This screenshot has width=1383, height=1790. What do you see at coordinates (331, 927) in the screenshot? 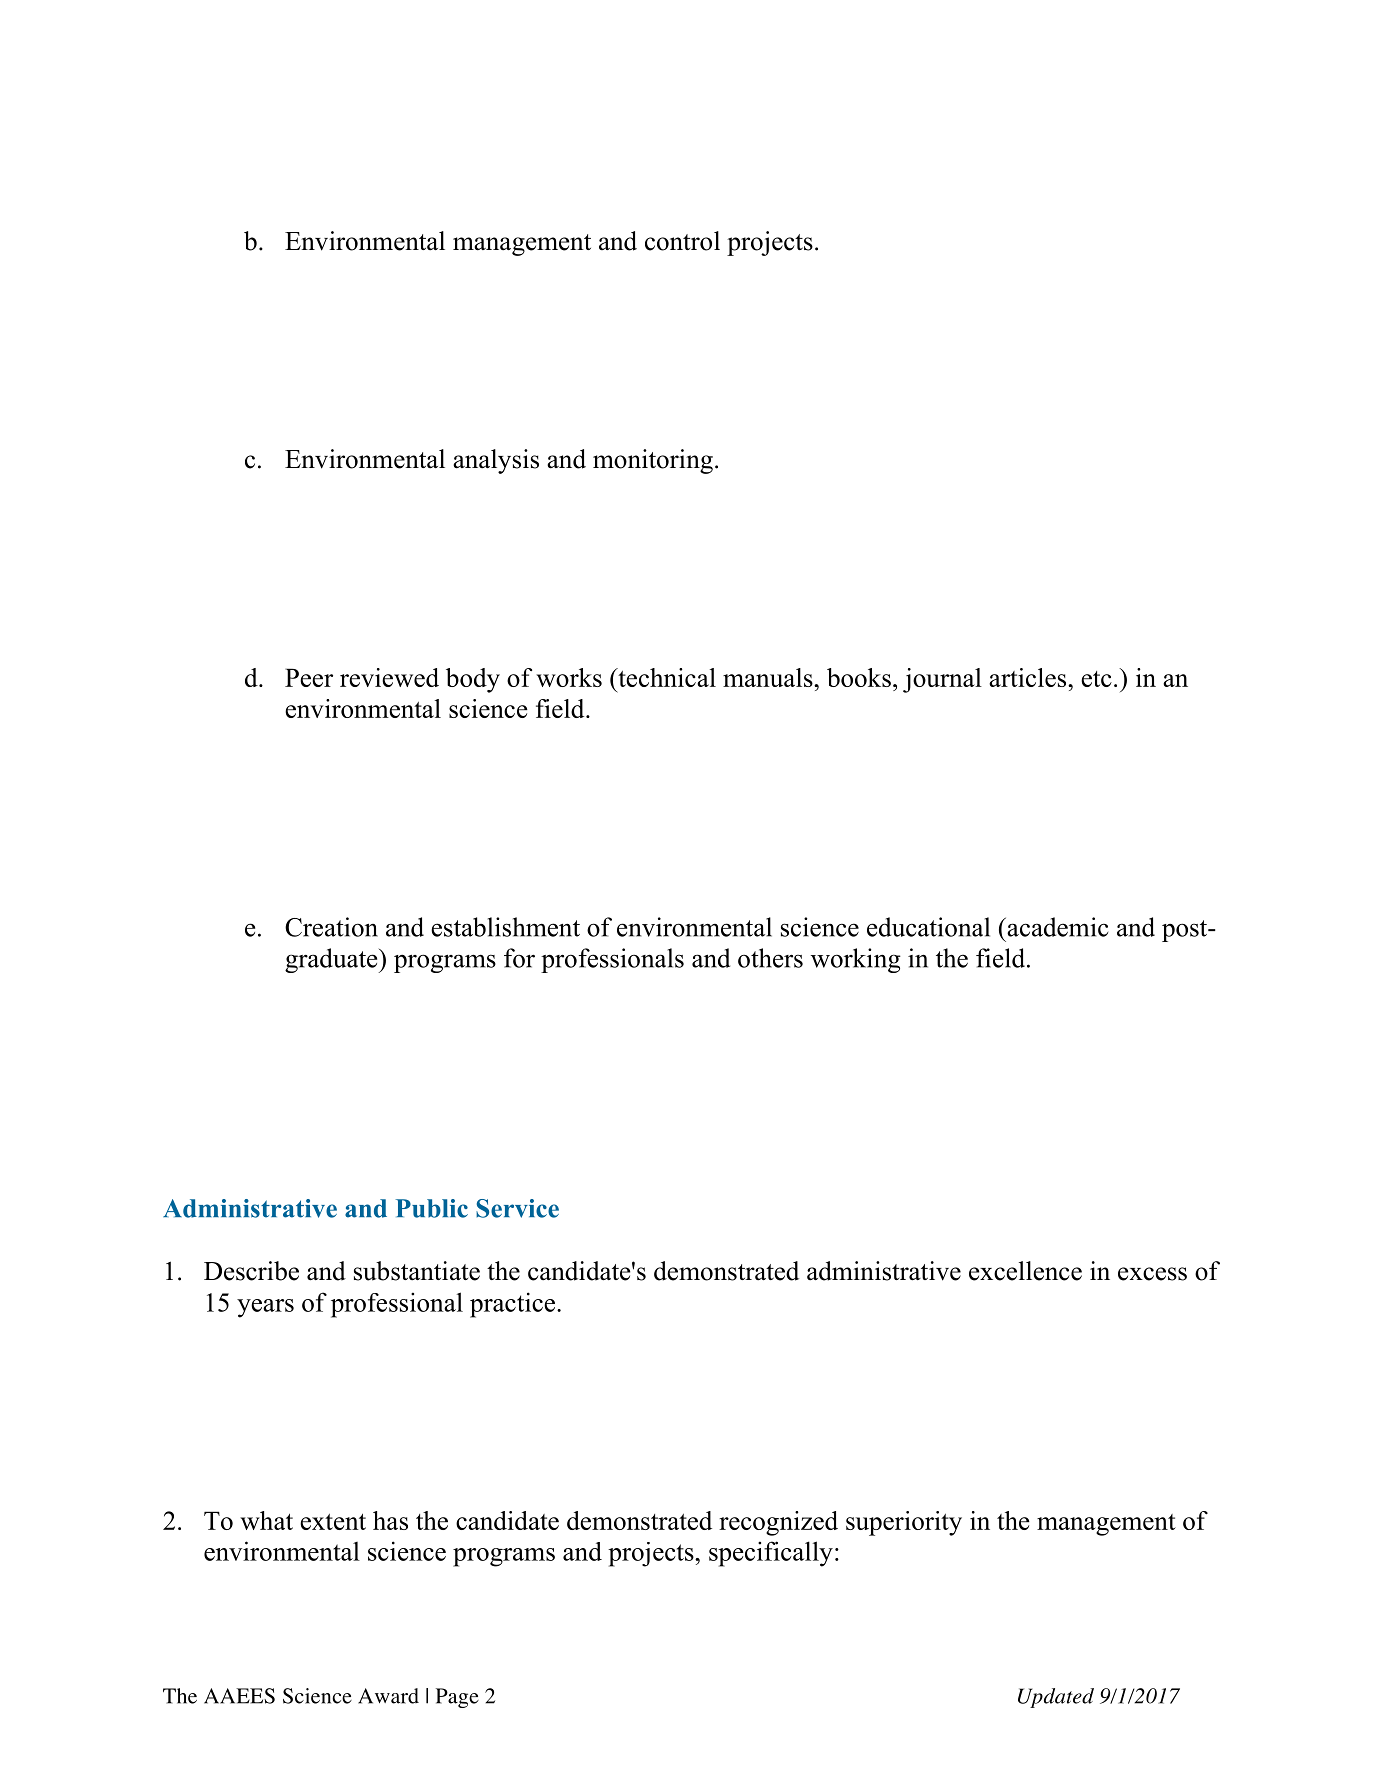
I see `Creation` at bounding box center [331, 927].
